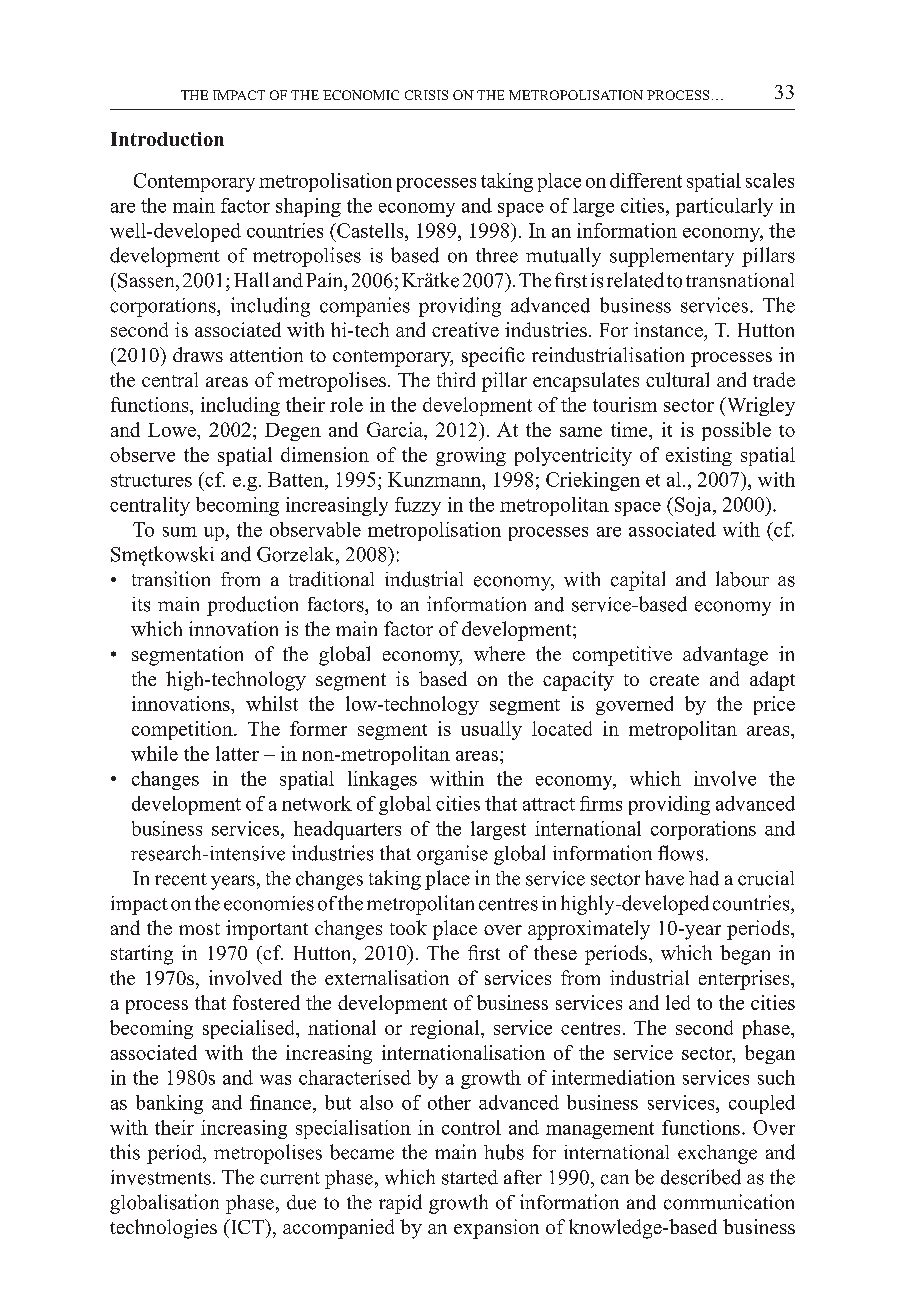 Image resolution: width=905 pixels, height=1316 pixels. I want to click on investments, so click(161, 1177).
